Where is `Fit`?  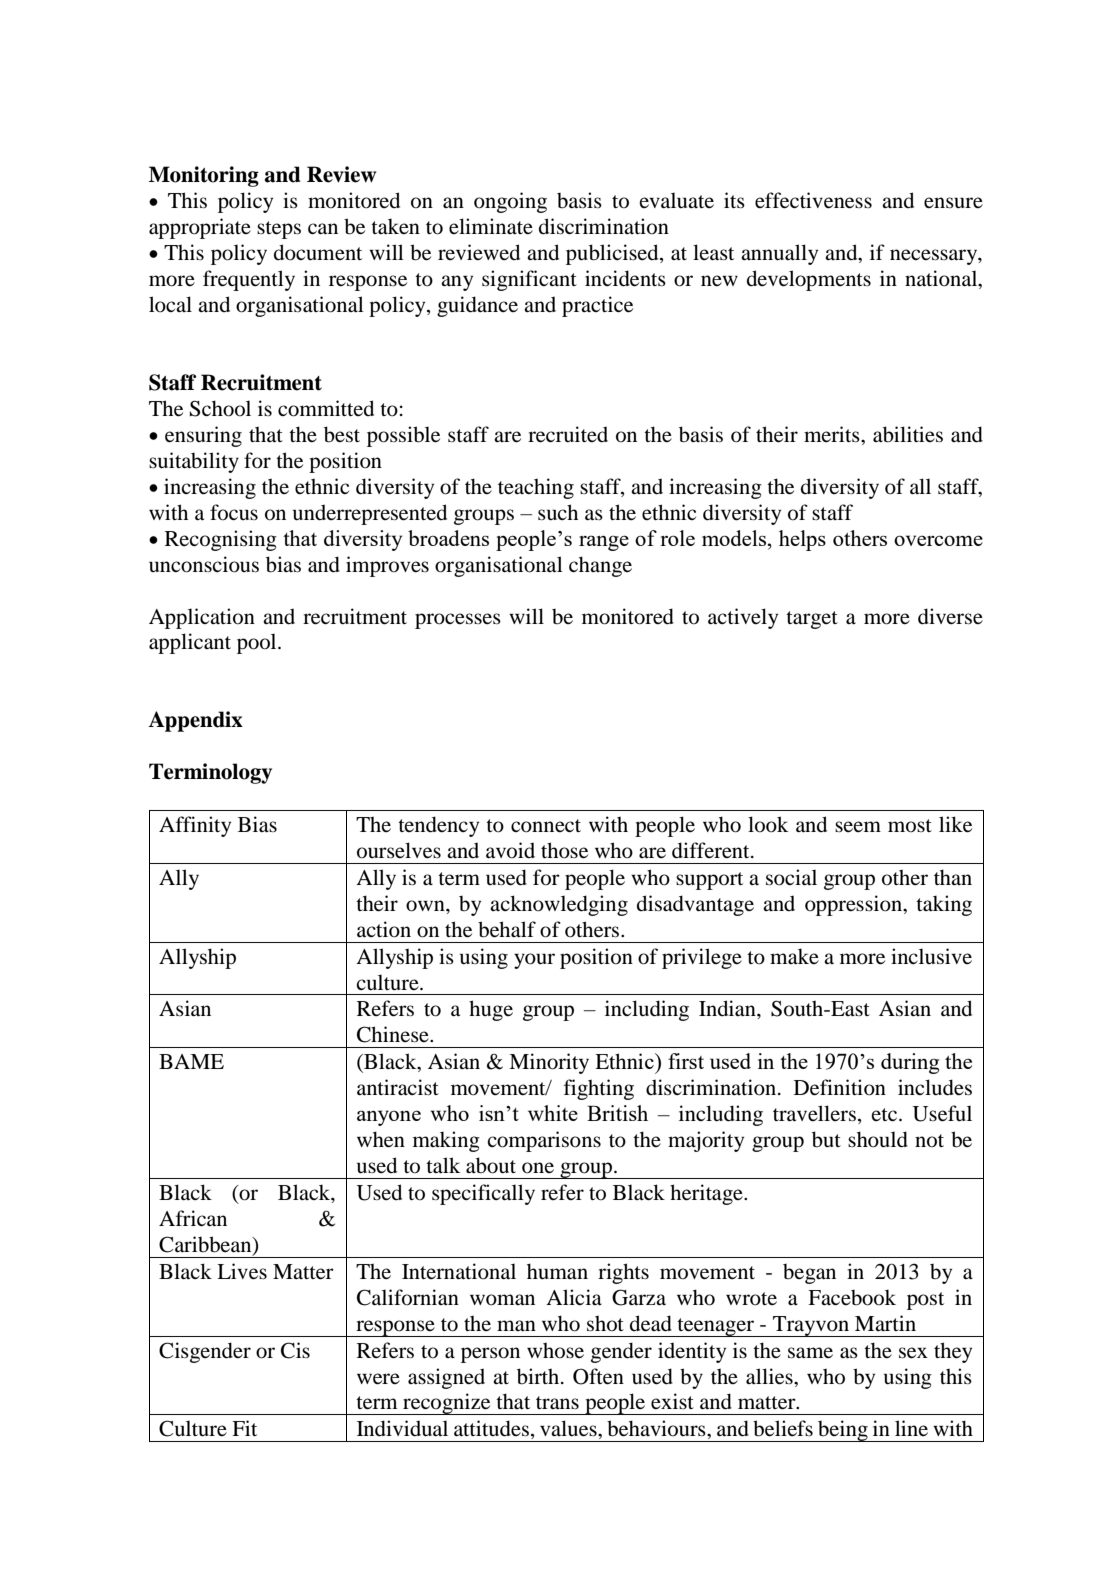
Fit is located at coordinates (244, 1428).
